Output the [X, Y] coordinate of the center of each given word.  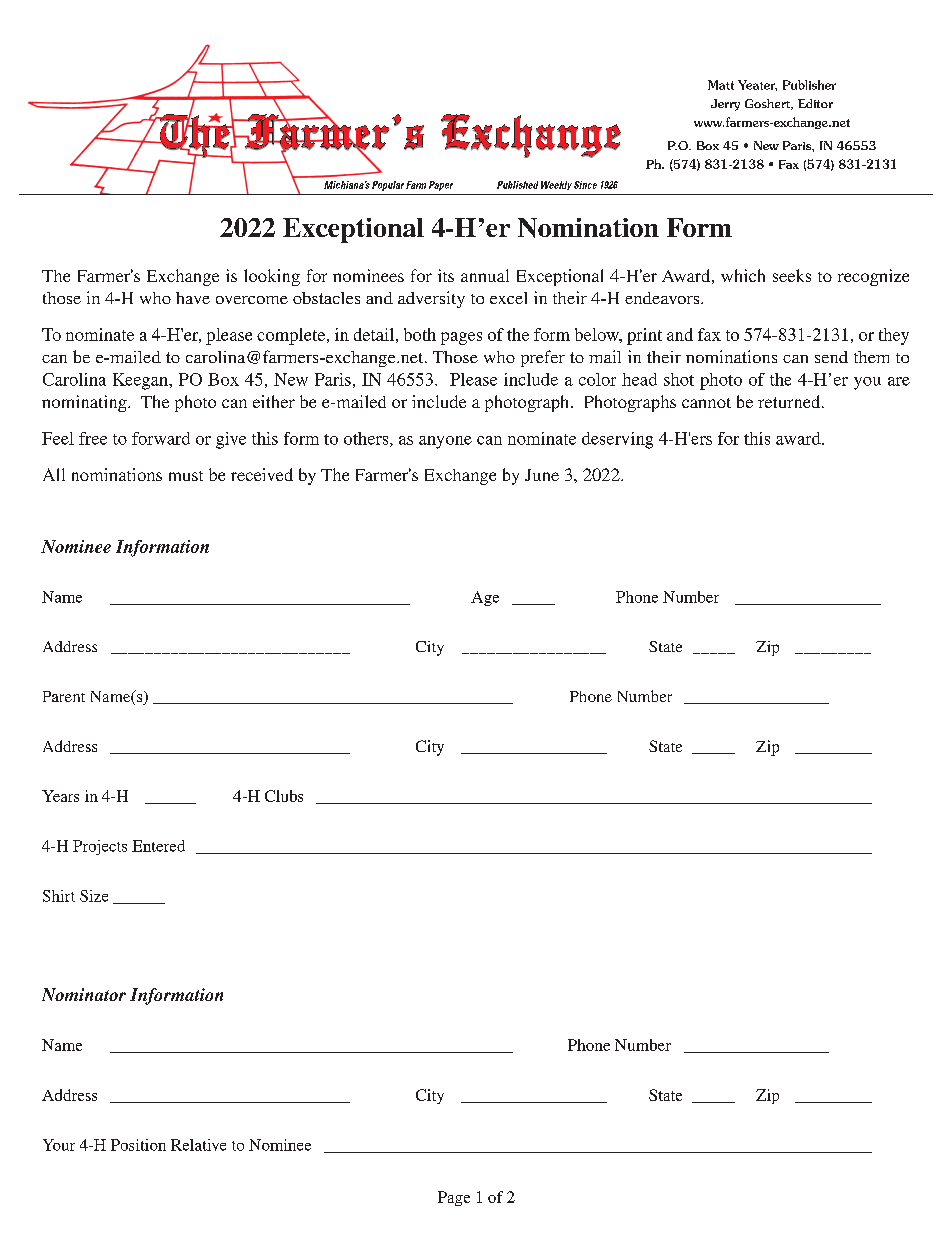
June [542, 475]
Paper [441, 186]
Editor [815, 103]
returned [790, 401]
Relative [198, 1145]
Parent [64, 696]
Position [138, 1145]
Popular [388, 186]
